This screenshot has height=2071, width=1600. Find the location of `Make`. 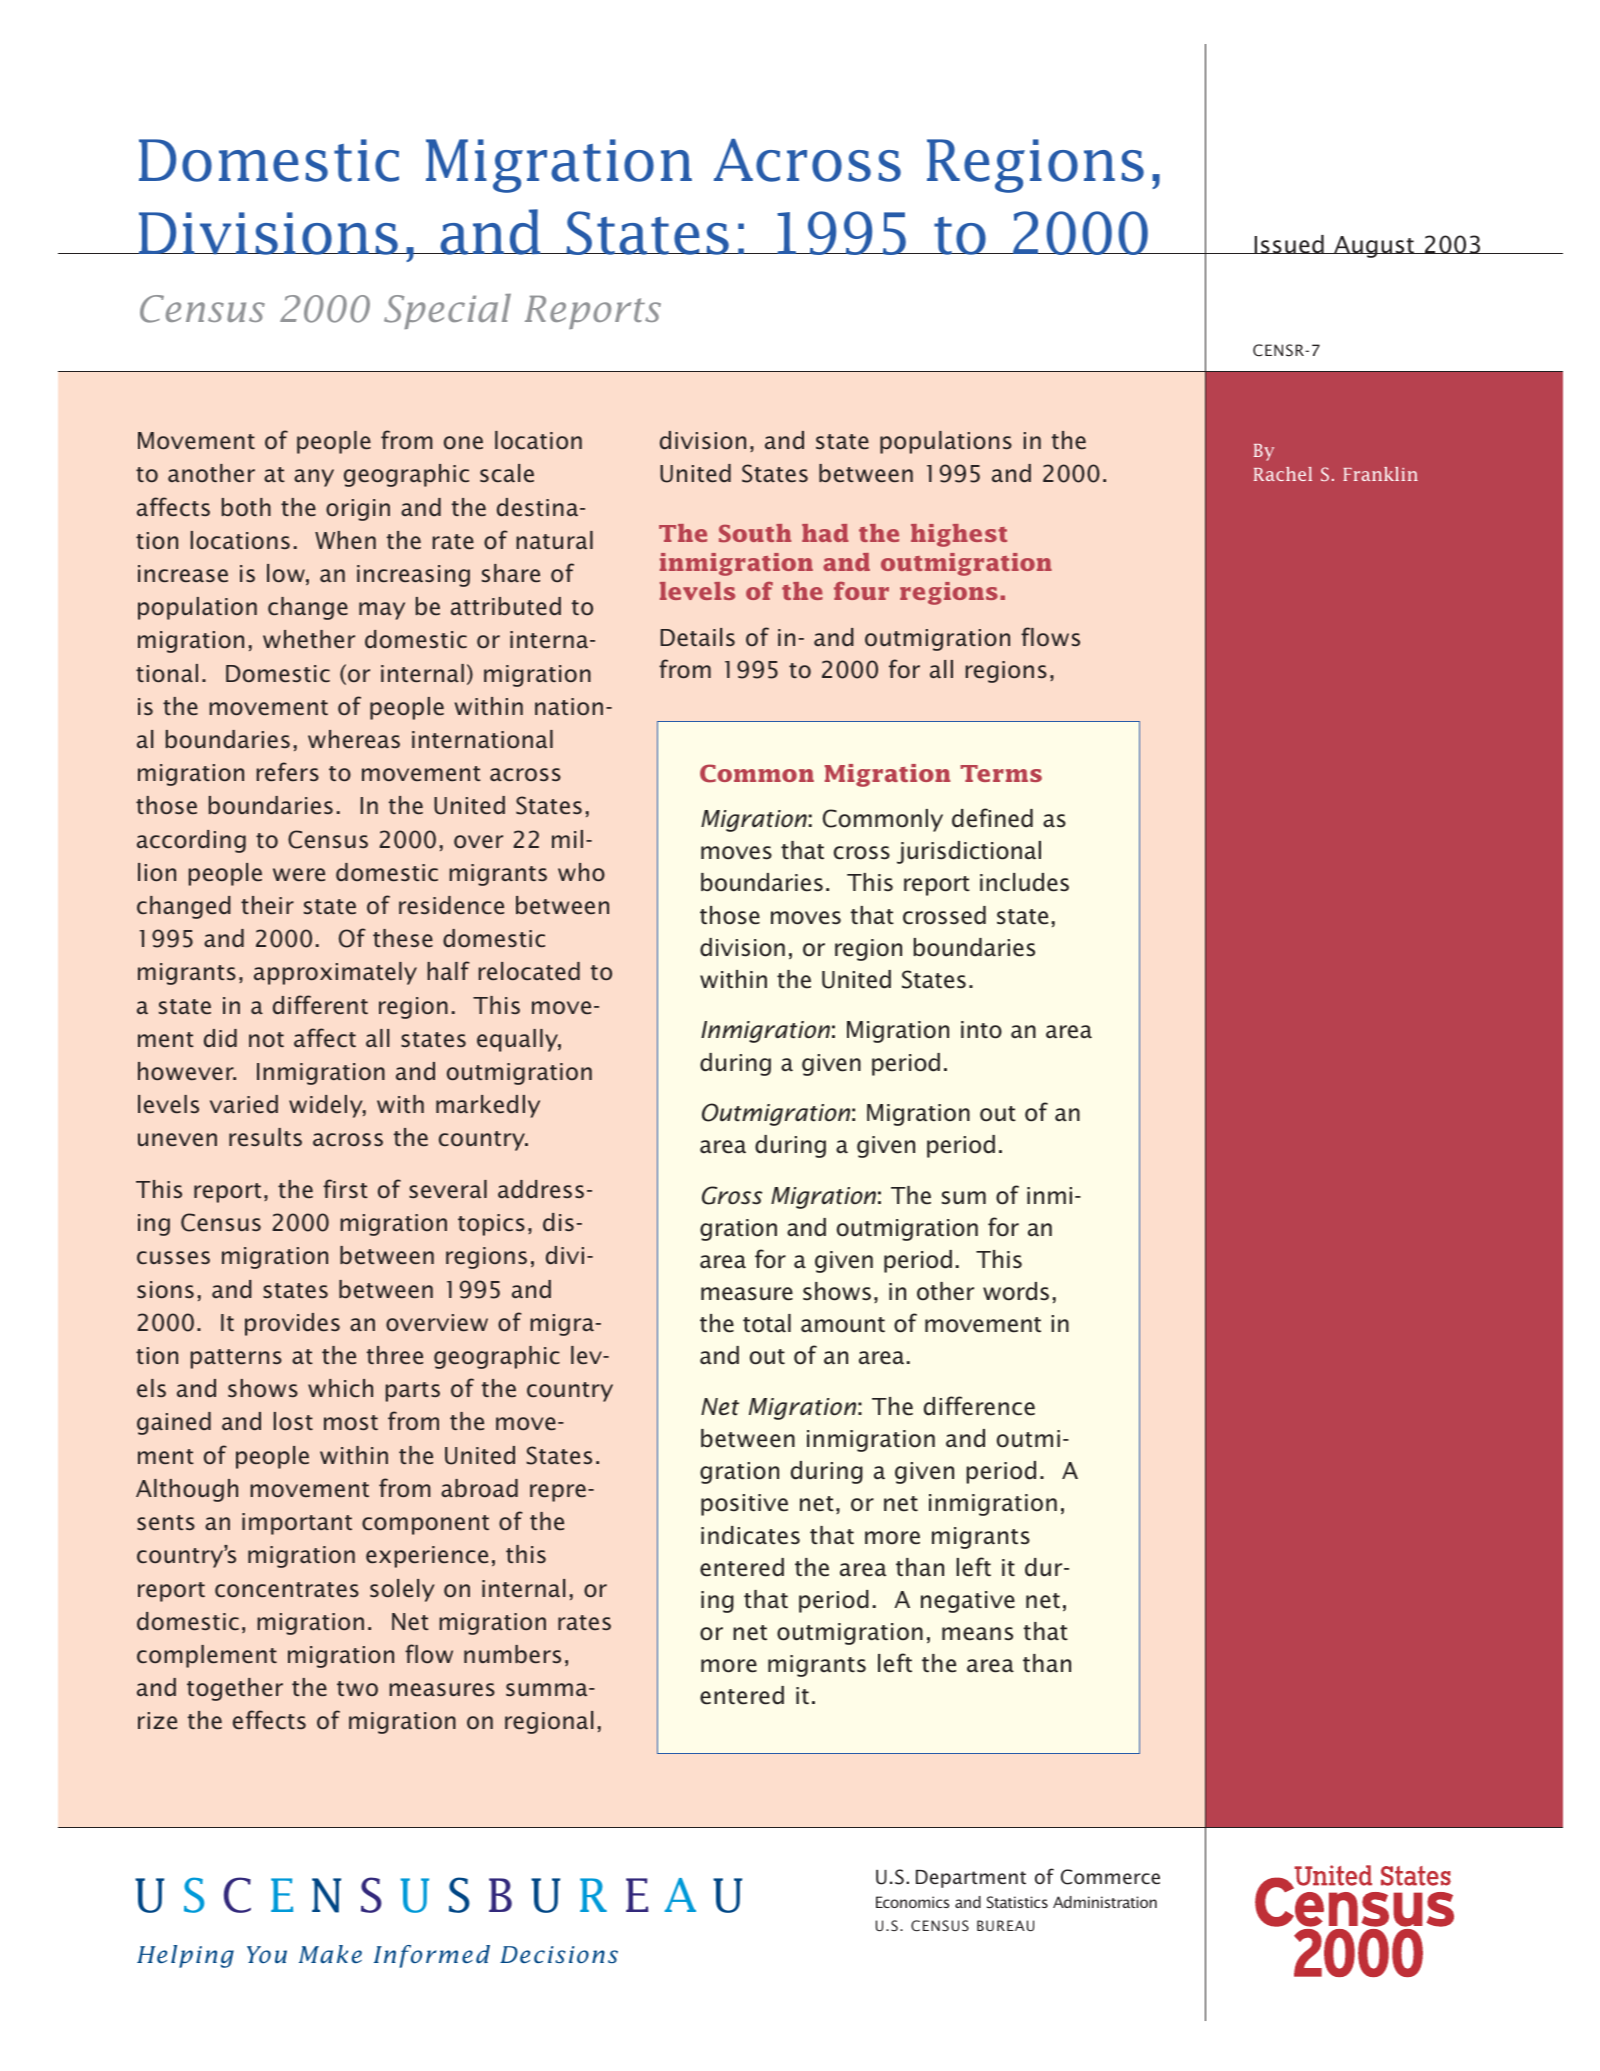

Make is located at coordinates (330, 1954).
